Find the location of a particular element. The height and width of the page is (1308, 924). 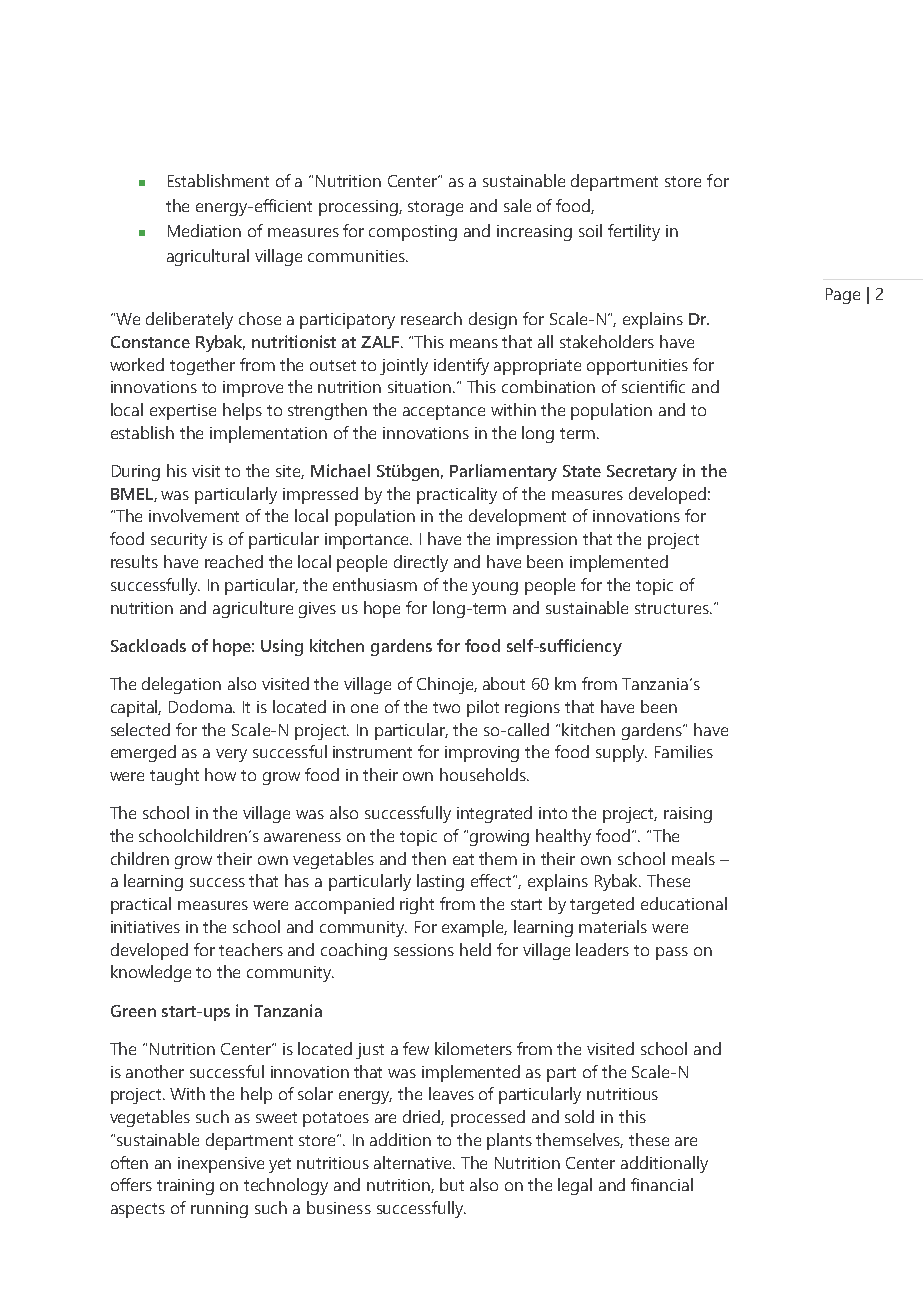

Page is located at coordinates (843, 296).
